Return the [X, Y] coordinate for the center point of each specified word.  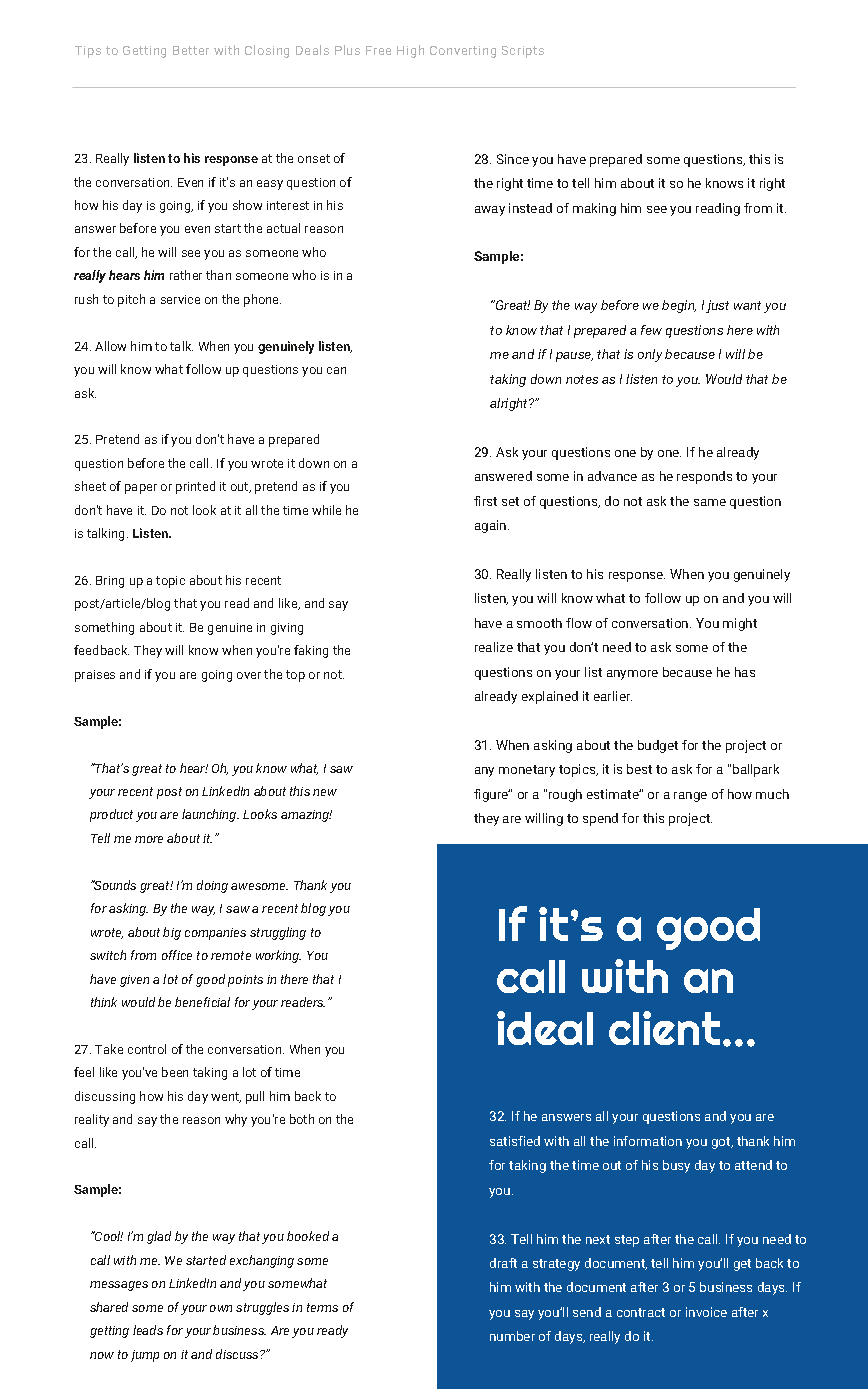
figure [492, 795]
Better [191, 50]
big [172, 933]
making [594, 209]
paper [141, 489]
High [410, 51]
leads [148, 1330]
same [710, 502]
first [485, 501]
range [690, 797]
